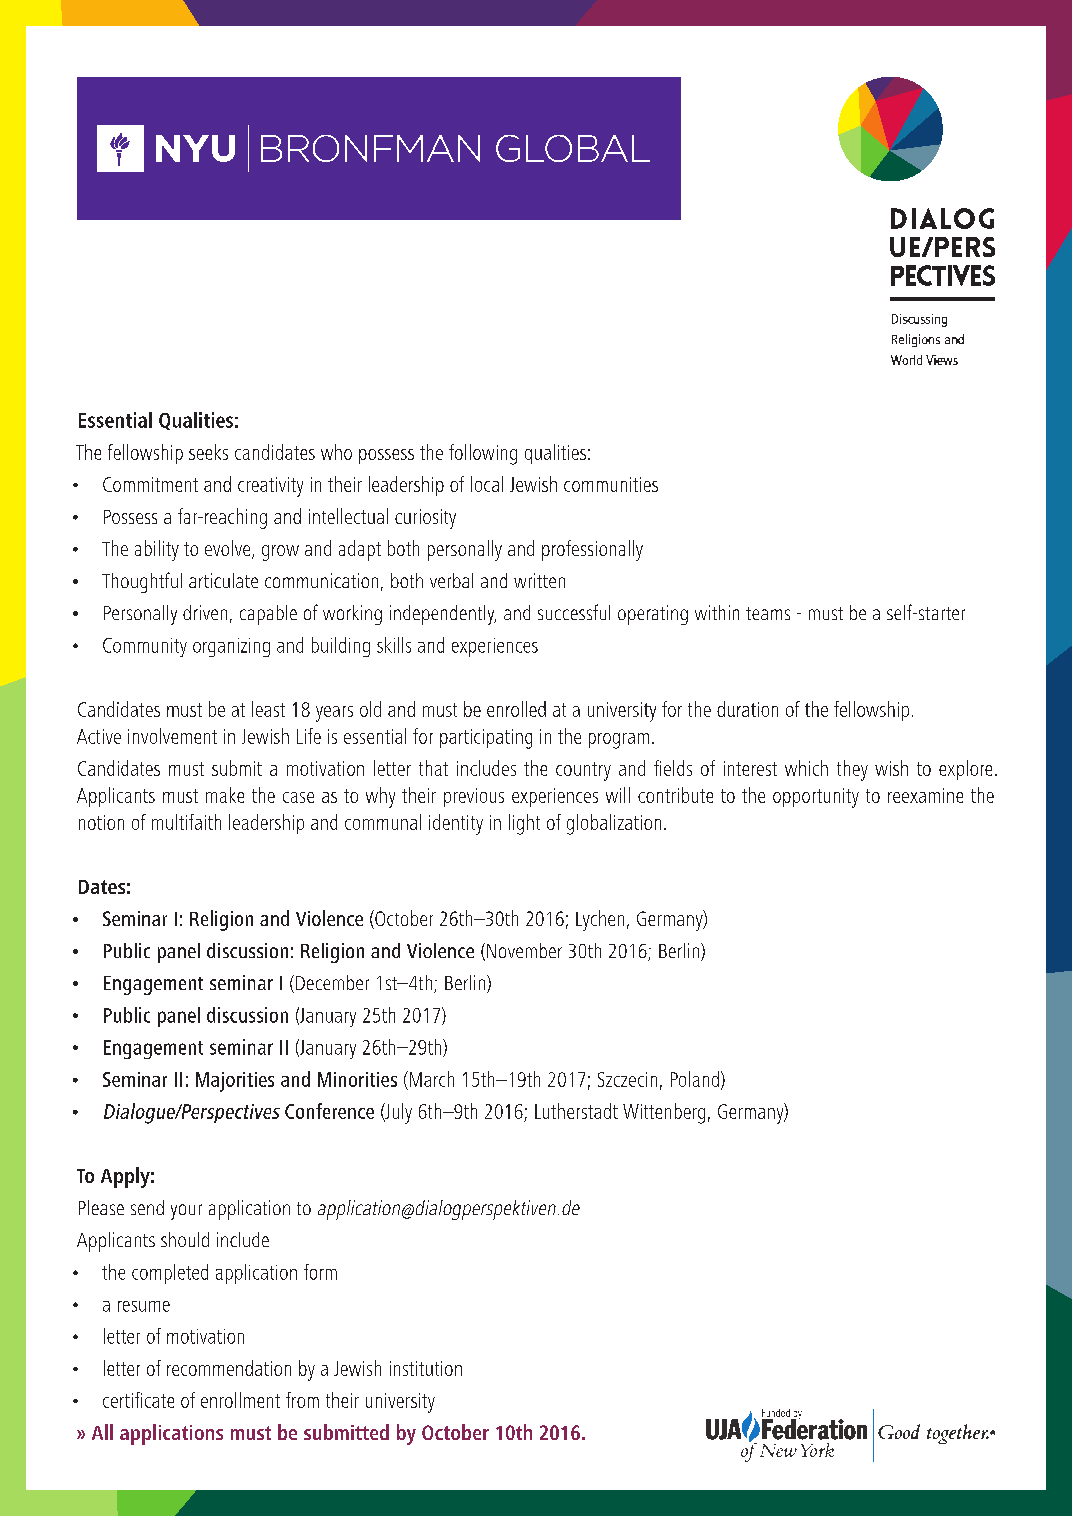 Image resolution: width=1072 pixels, height=1516 pixels. I want to click on local, so click(487, 484).
